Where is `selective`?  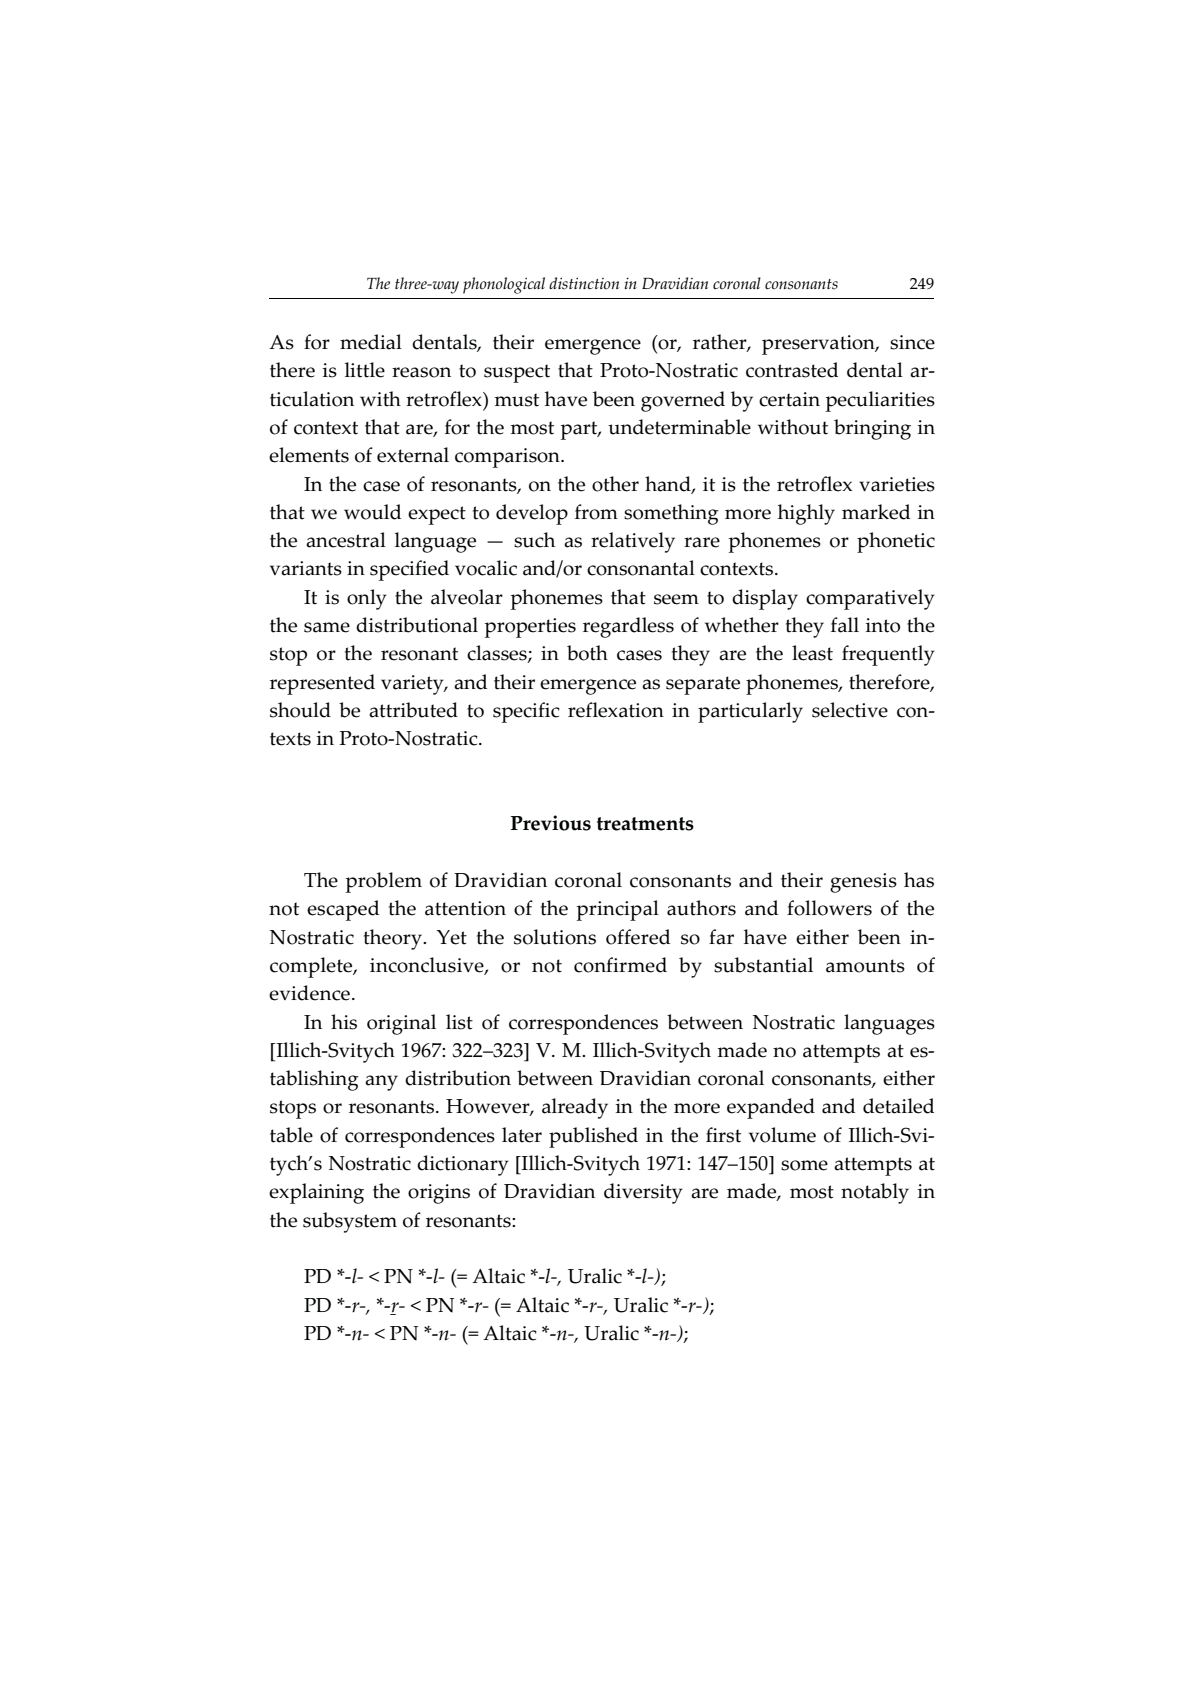
selective is located at coordinates (850, 710).
